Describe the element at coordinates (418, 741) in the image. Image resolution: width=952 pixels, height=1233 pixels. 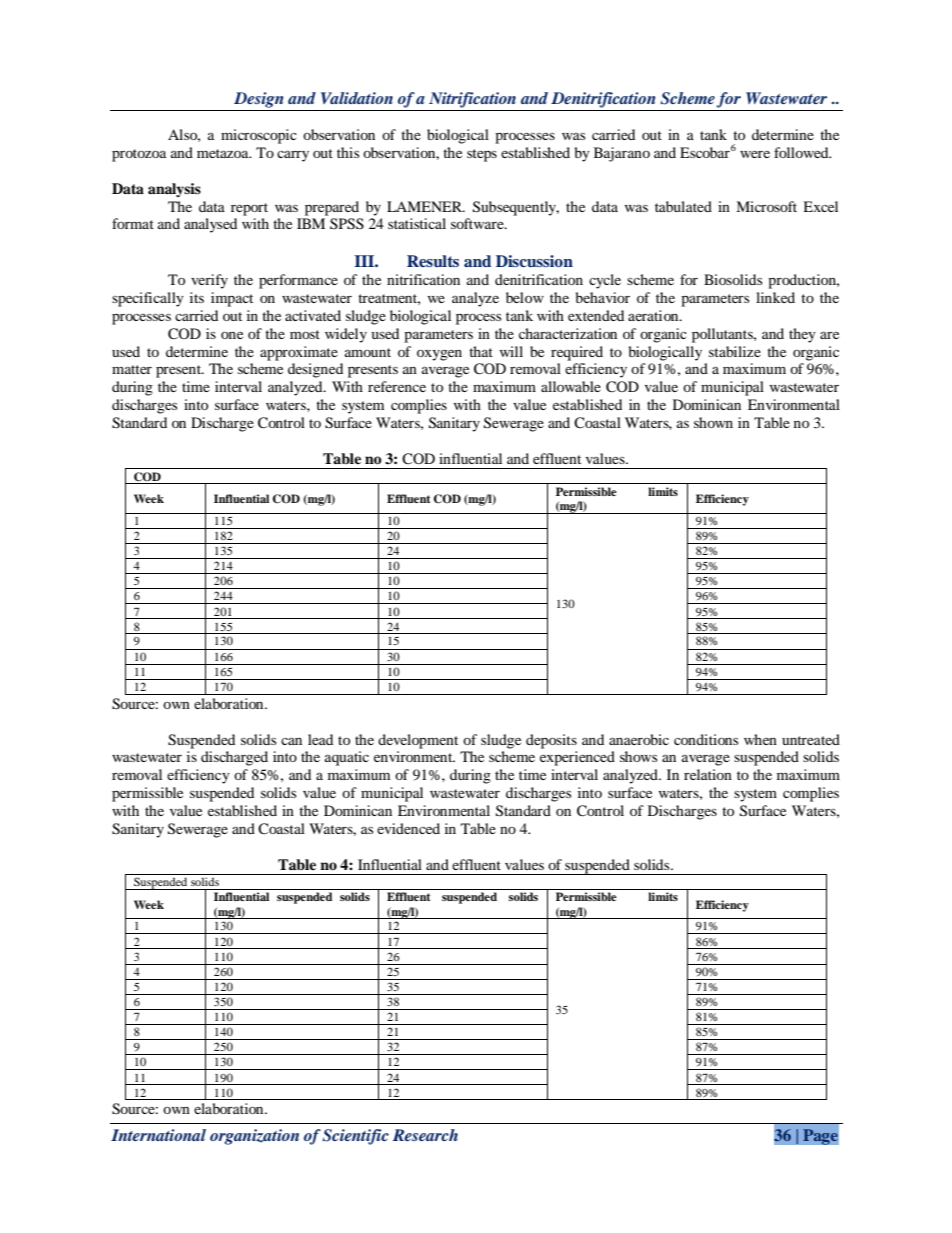
I see `development` at that location.
